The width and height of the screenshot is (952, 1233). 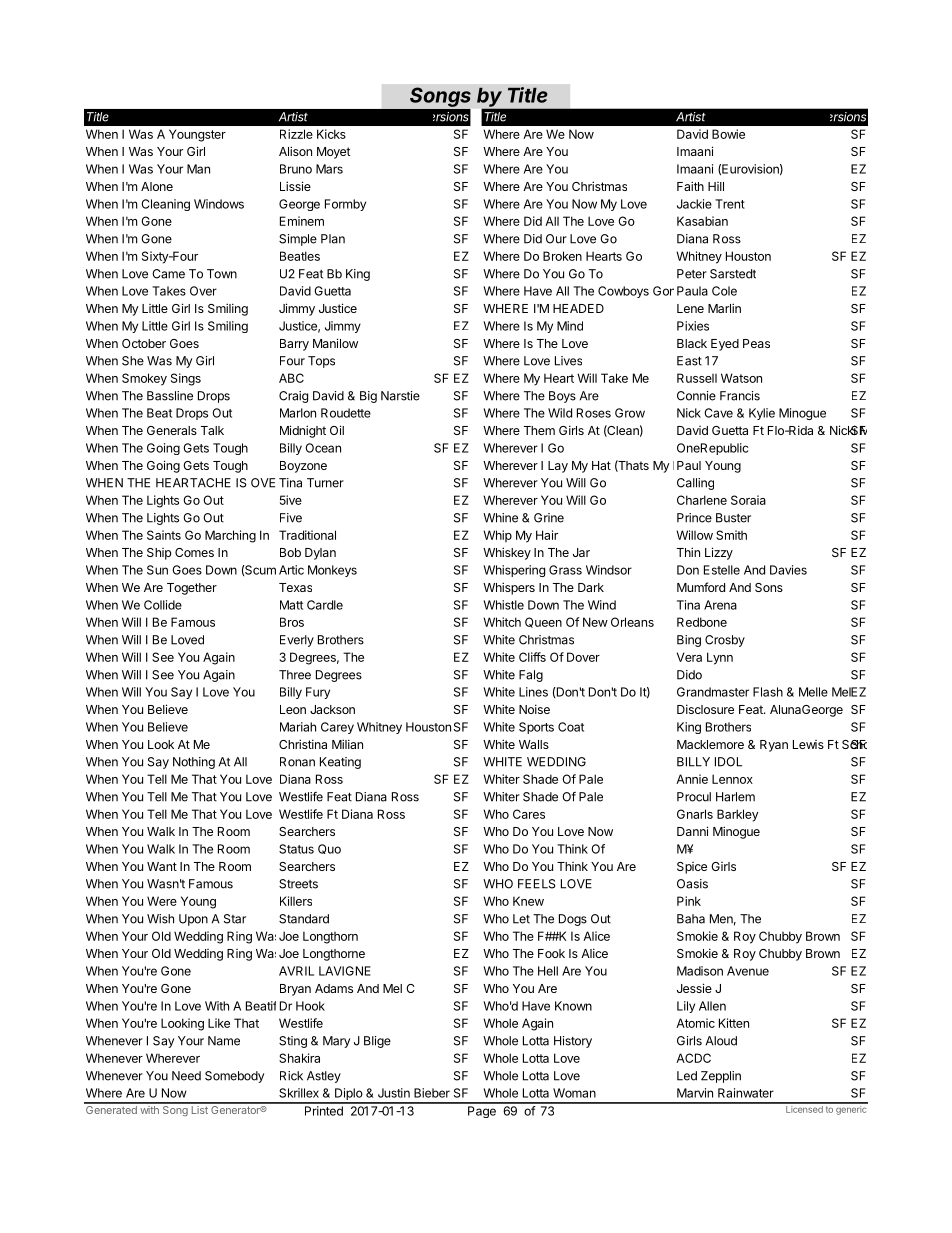 I want to click on Alone, so click(x=157, y=186).
